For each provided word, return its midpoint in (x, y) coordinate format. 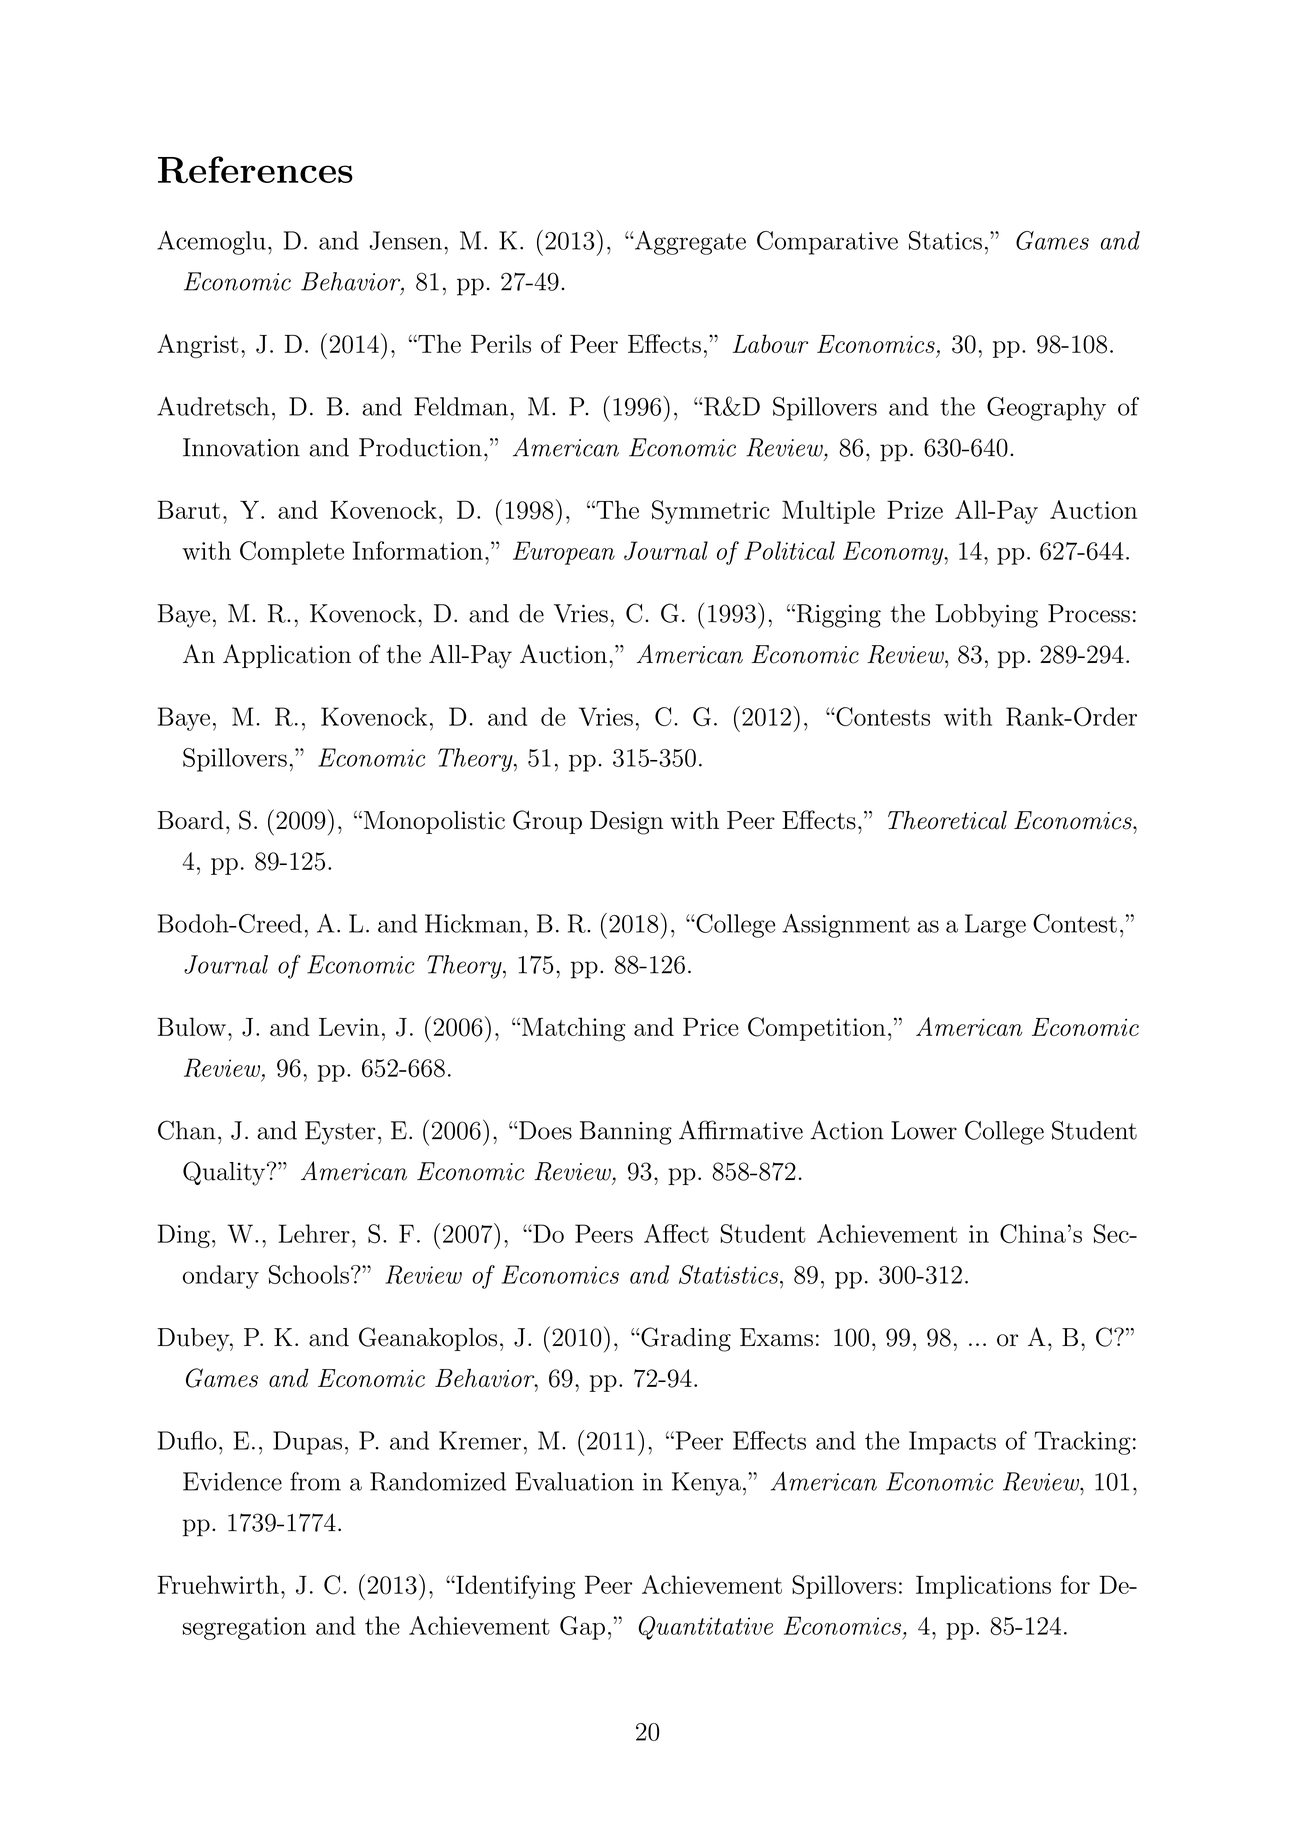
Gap (582, 1628)
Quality (225, 1173)
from (315, 1481)
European (564, 553)
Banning (626, 1133)
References (255, 169)
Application (287, 656)
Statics (945, 240)
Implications (983, 1587)
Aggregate (689, 243)
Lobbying (986, 616)
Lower (924, 1130)
